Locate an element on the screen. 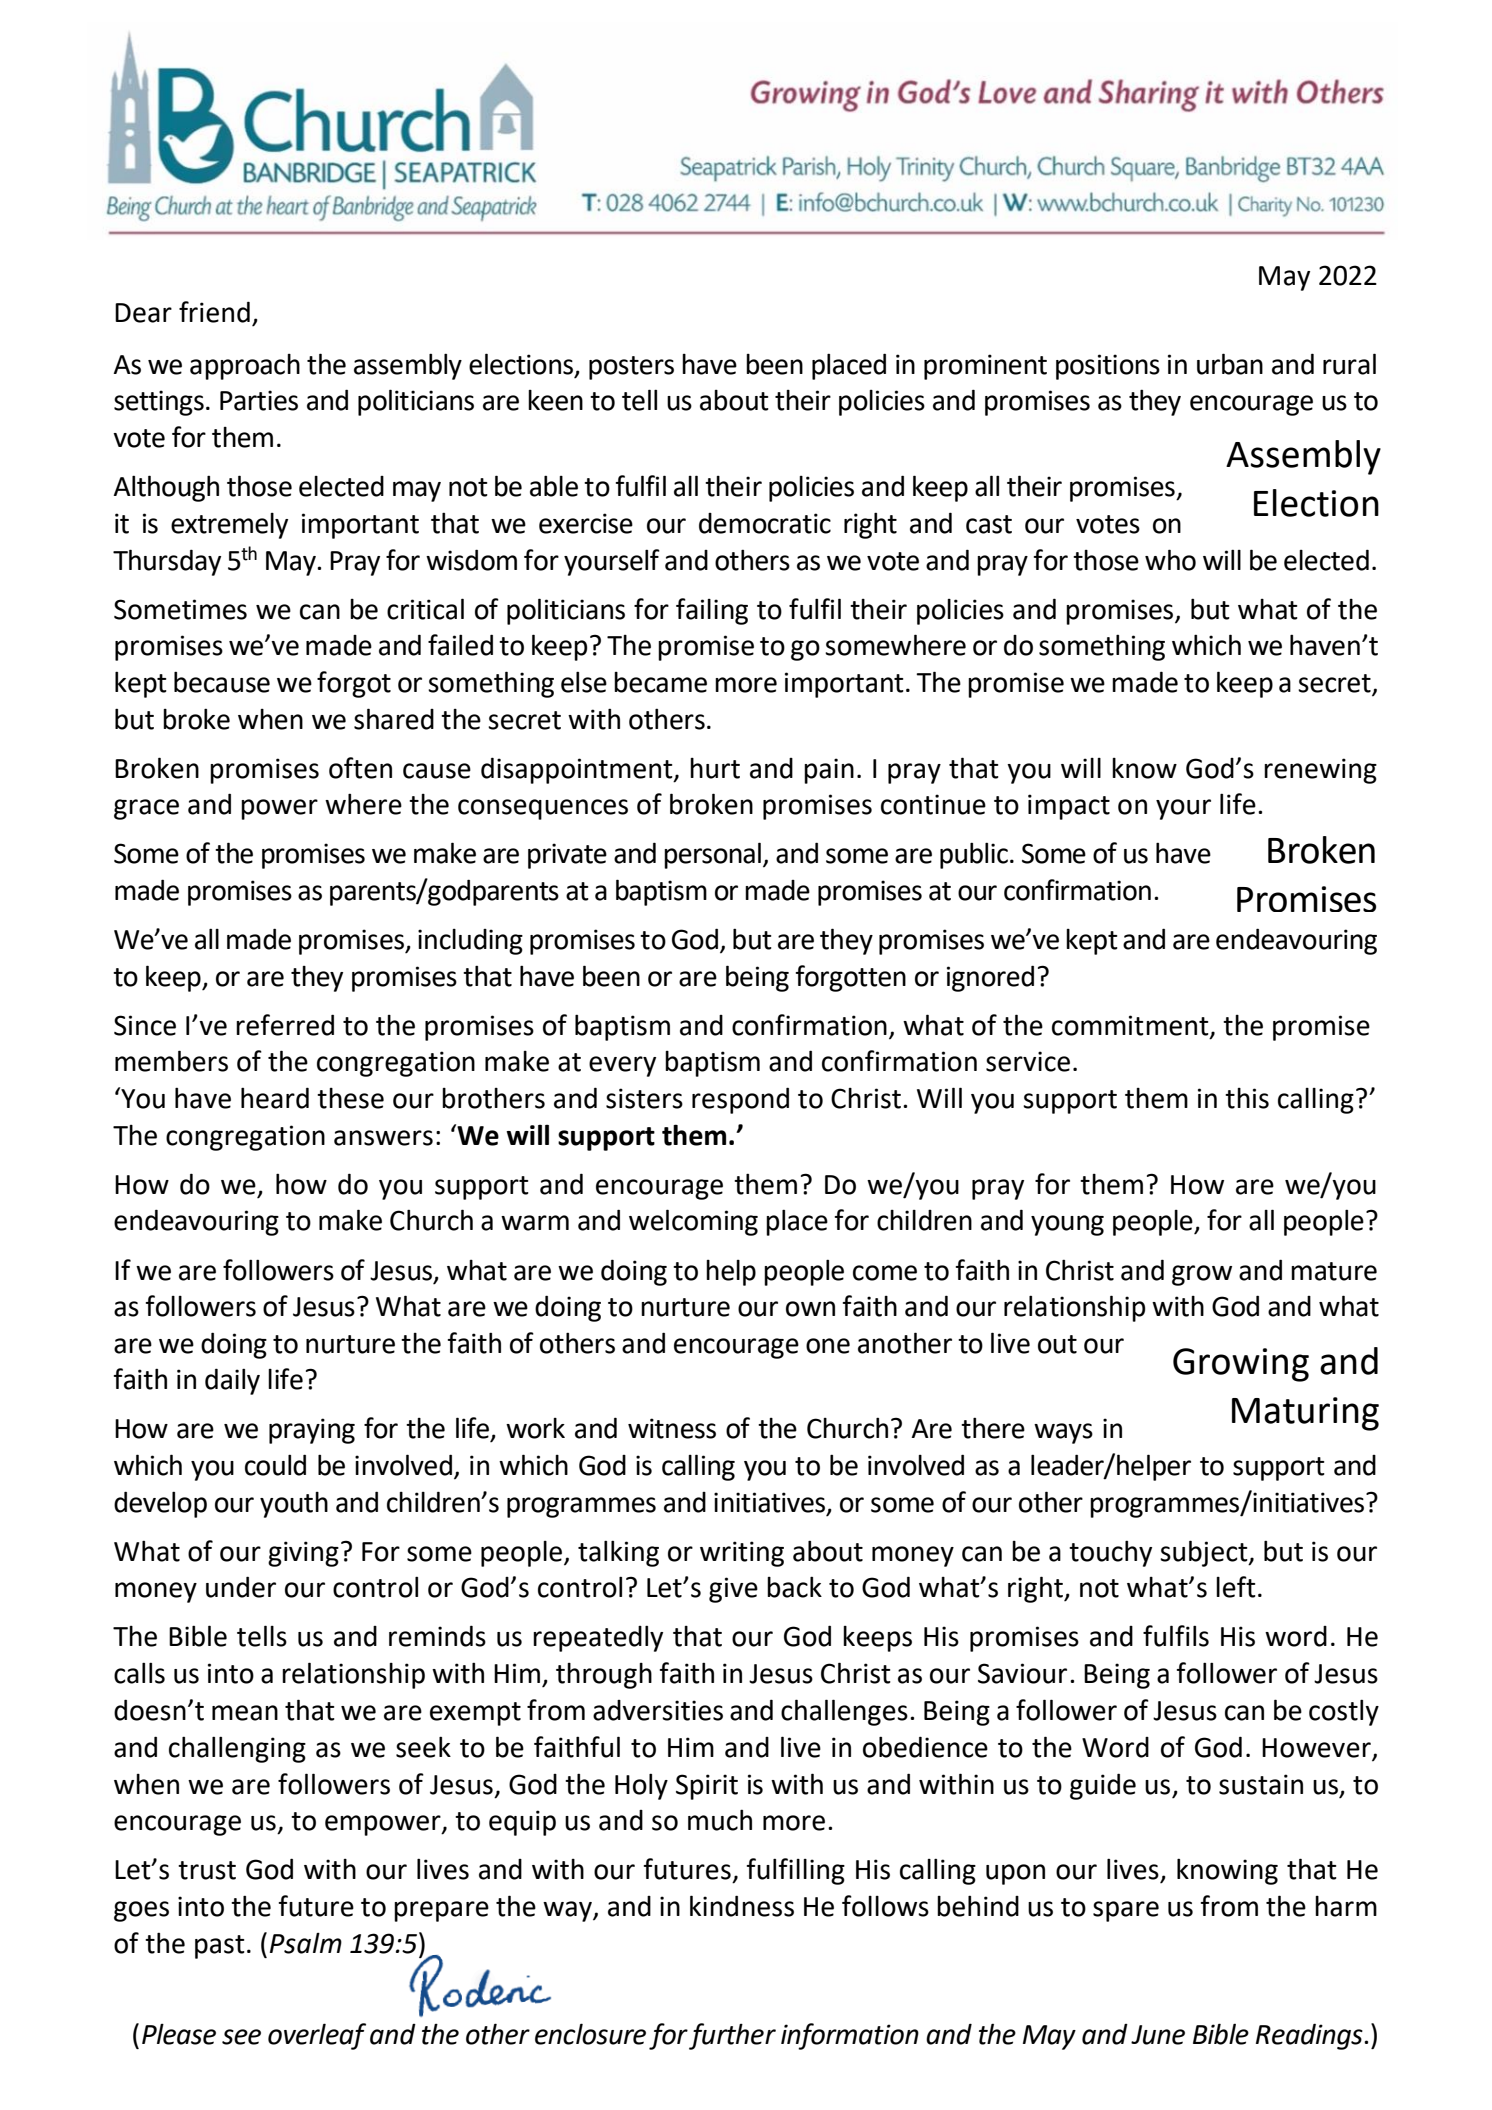 The width and height of the screenshot is (1492, 2110). witness is located at coordinates (672, 1428).
